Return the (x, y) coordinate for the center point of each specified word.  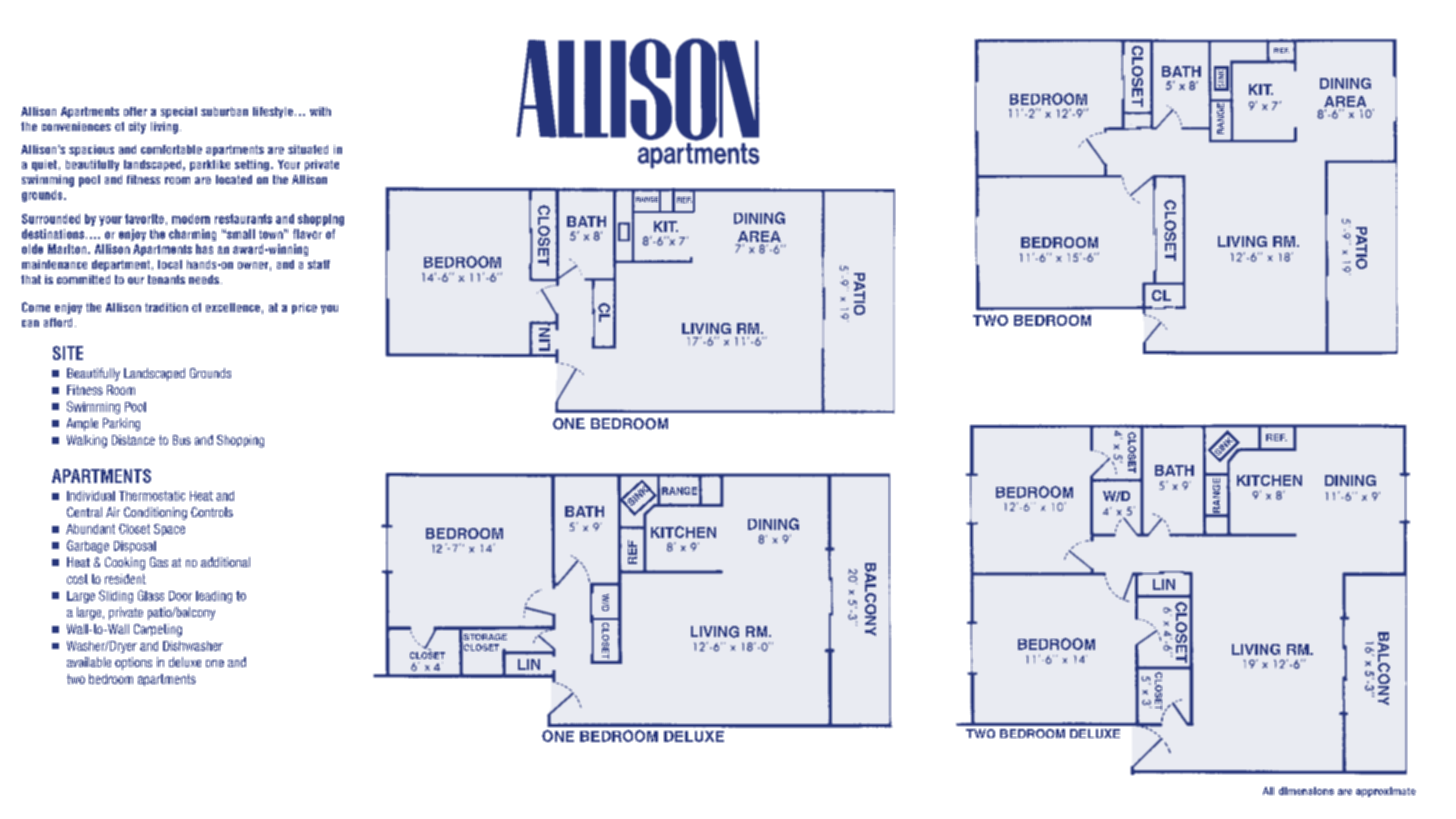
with (320, 111)
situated (308, 149)
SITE (68, 353)
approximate (1386, 792)
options (133, 663)
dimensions (1306, 791)
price (304, 308)
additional (225, 562)
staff (319, 264)
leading (214, 597)
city (137, 128)
